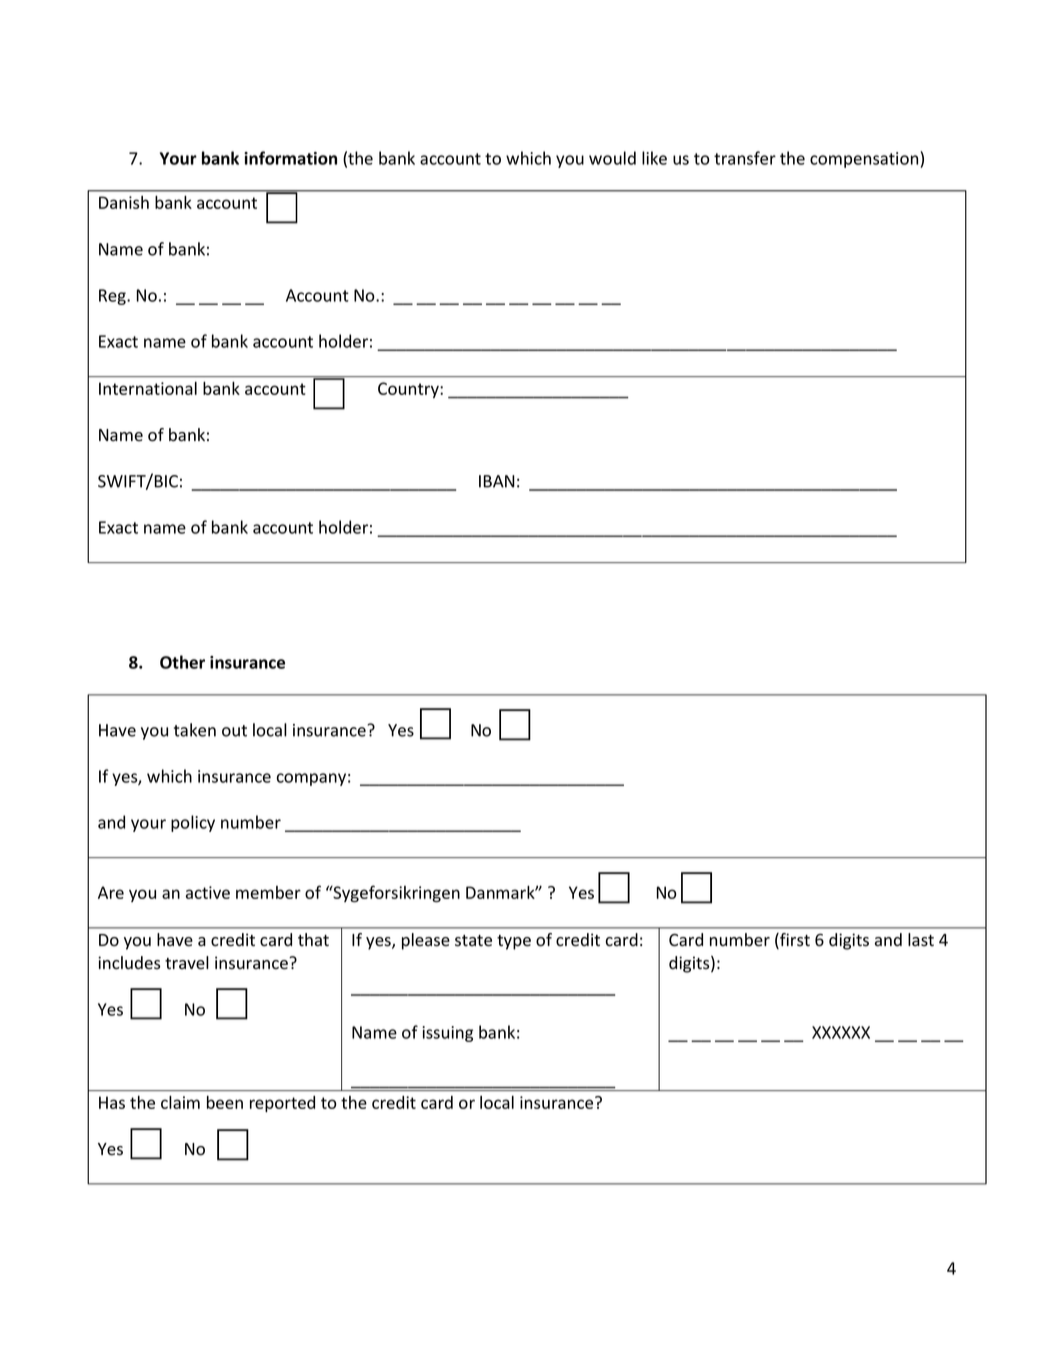 The image size is (1054, 1364). Describe the element at coordinates (182, 662) in the document. I see `Other` at that location.
